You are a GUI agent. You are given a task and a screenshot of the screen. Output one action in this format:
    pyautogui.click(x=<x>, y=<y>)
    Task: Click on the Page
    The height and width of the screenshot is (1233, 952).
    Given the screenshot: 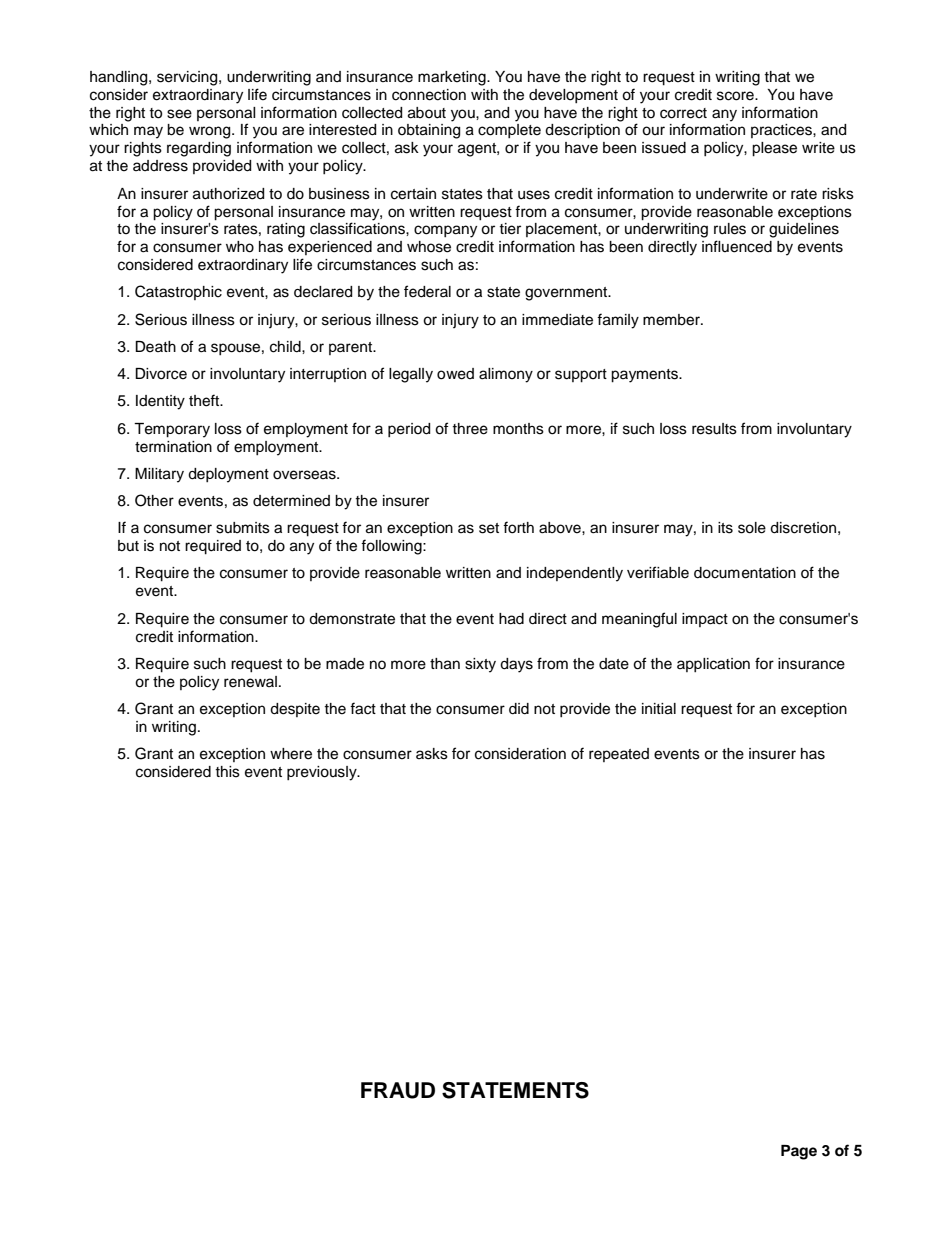 What is the action you would take?
    pyautogui.click(x=799, y=1152)
